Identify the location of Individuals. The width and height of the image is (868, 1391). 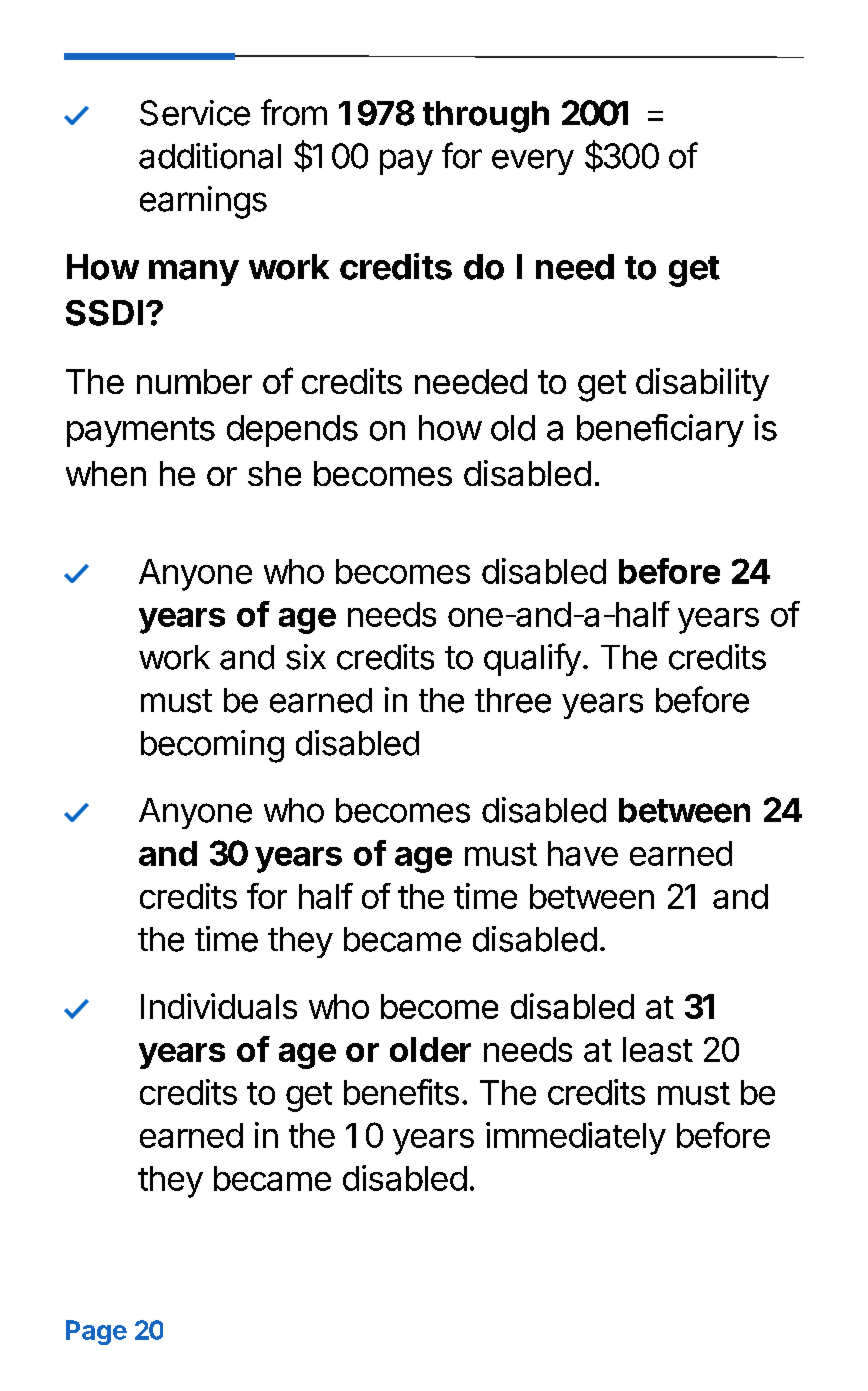
(219, 1006).
